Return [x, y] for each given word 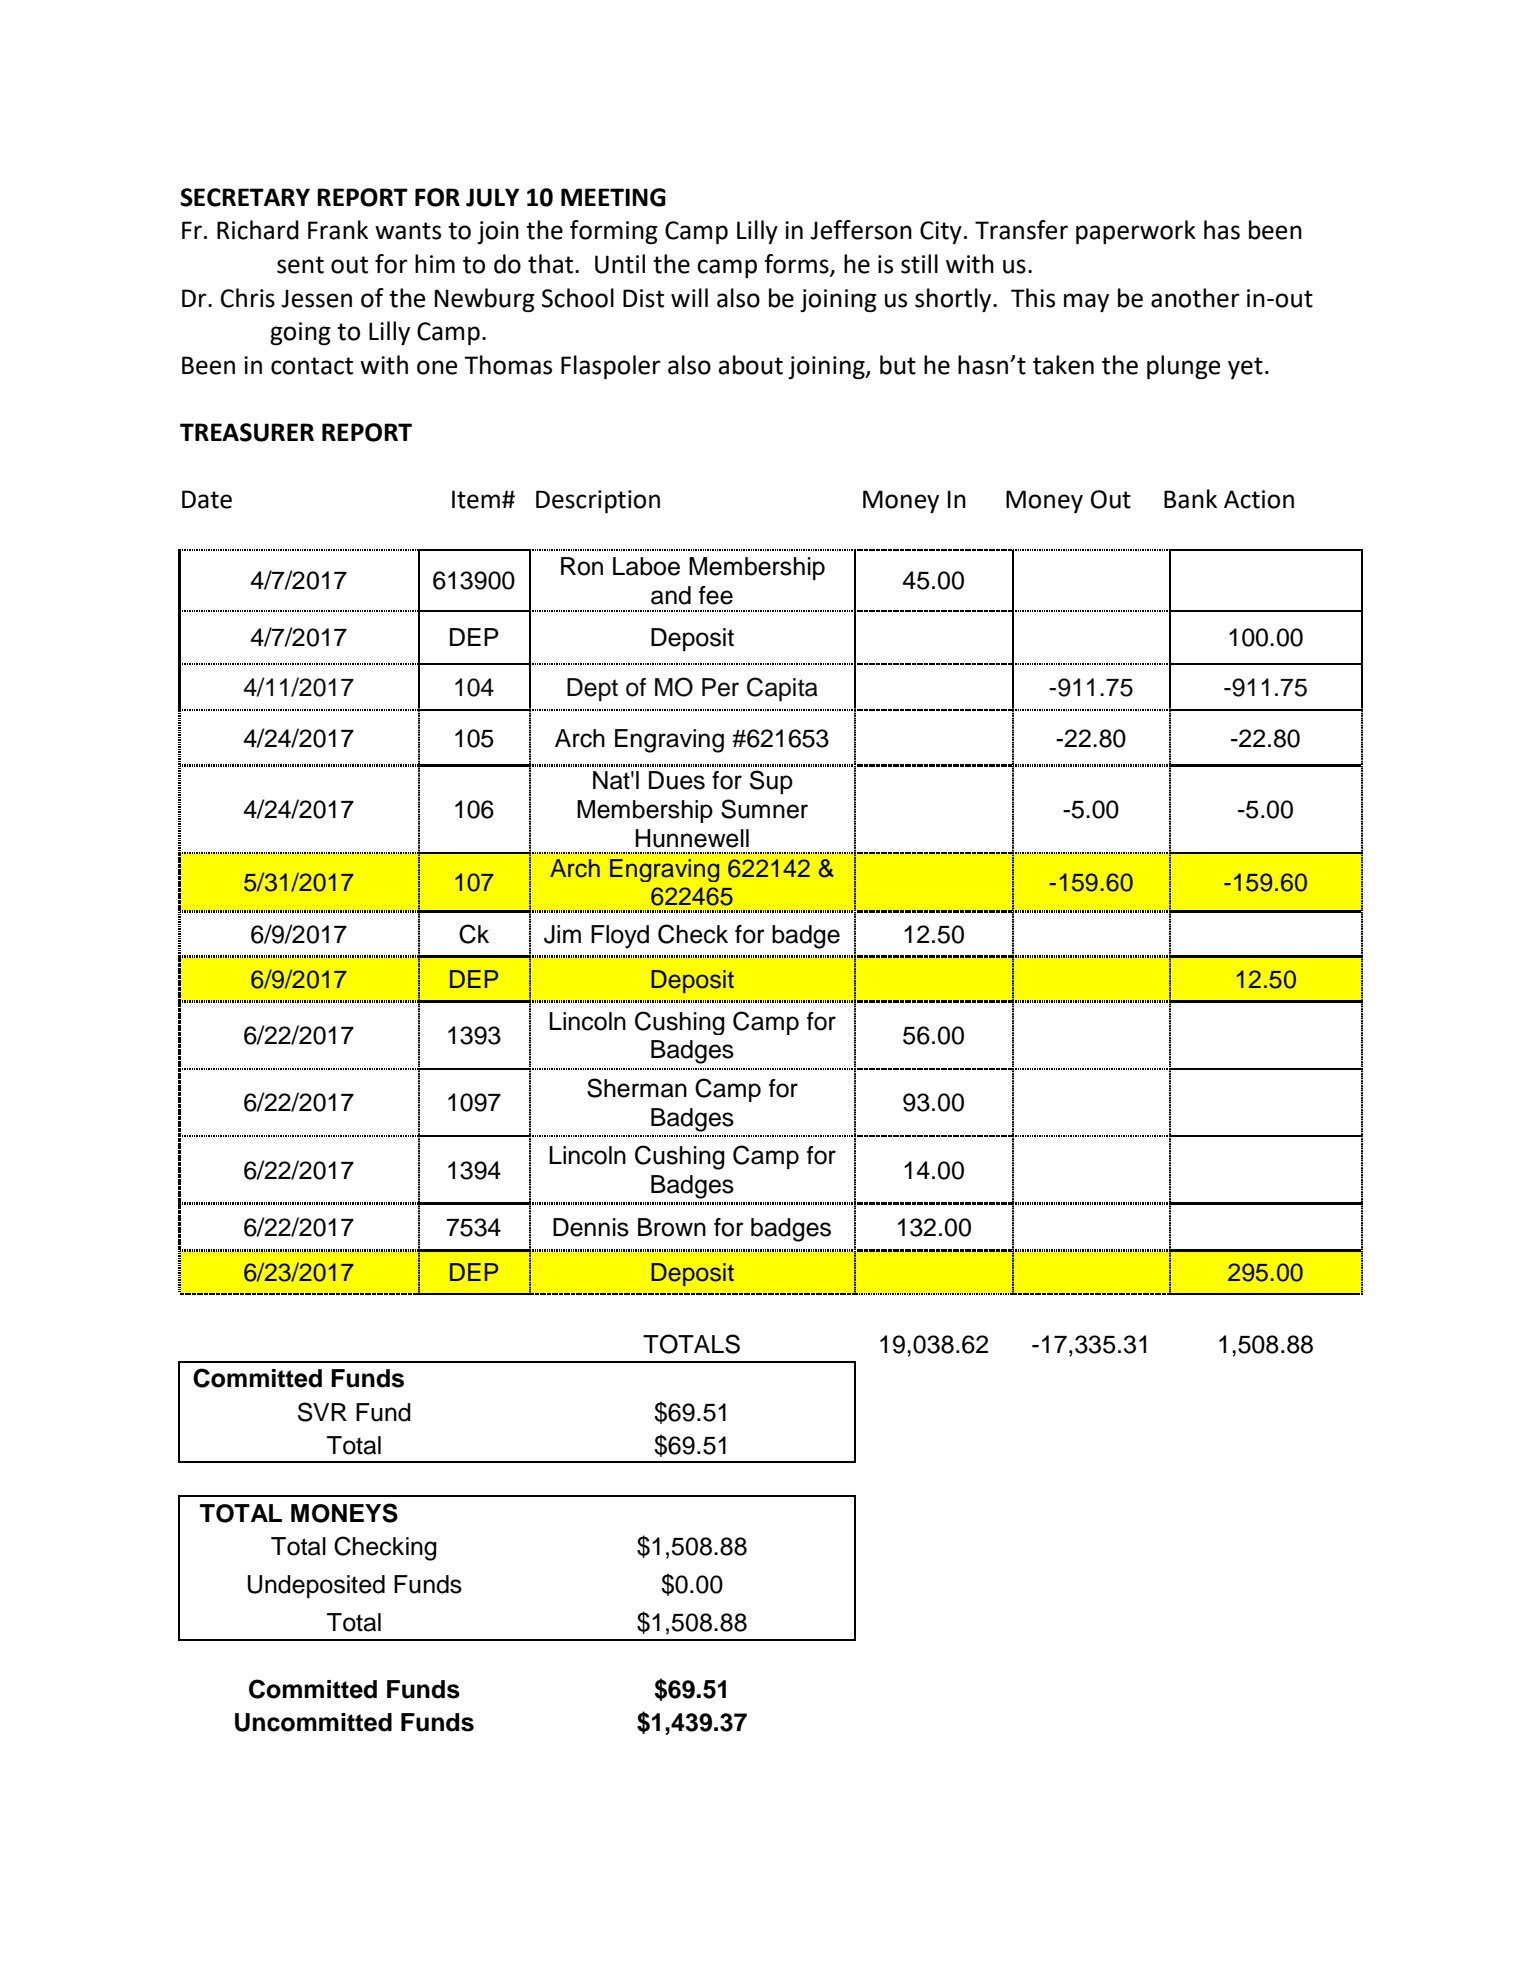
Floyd [620, 937]
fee [716, 595]
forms [797, 265]
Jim [562, 934]
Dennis [591, 1227]
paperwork [1136, 232]
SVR [322, 1412]
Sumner [764, 809]
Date [207, 499]
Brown [672, 1227]
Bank [1190, 499]
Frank [338, 230]
